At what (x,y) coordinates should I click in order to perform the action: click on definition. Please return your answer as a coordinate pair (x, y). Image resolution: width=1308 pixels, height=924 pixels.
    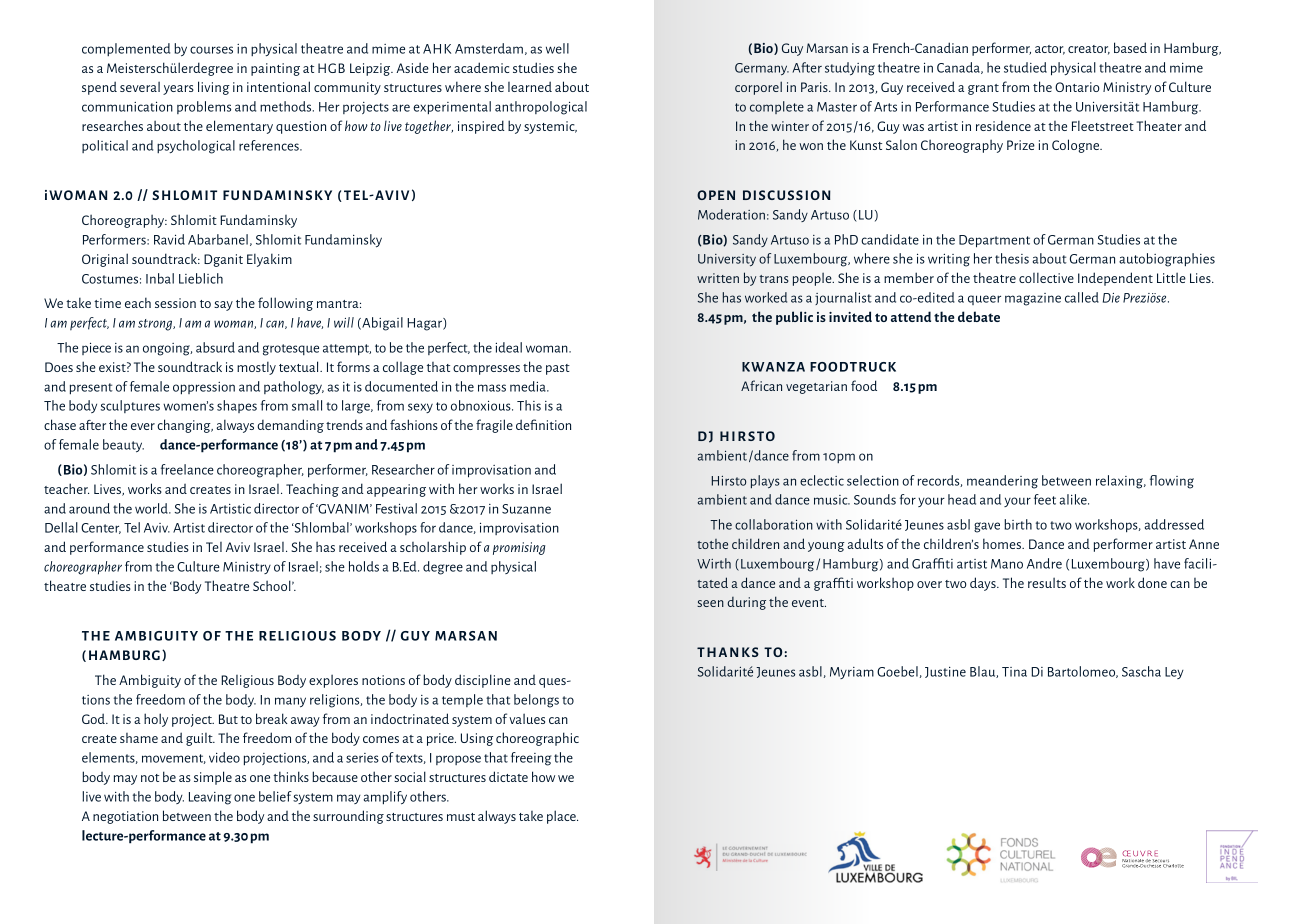
    Looking at the image, I should click on (543, 424).
